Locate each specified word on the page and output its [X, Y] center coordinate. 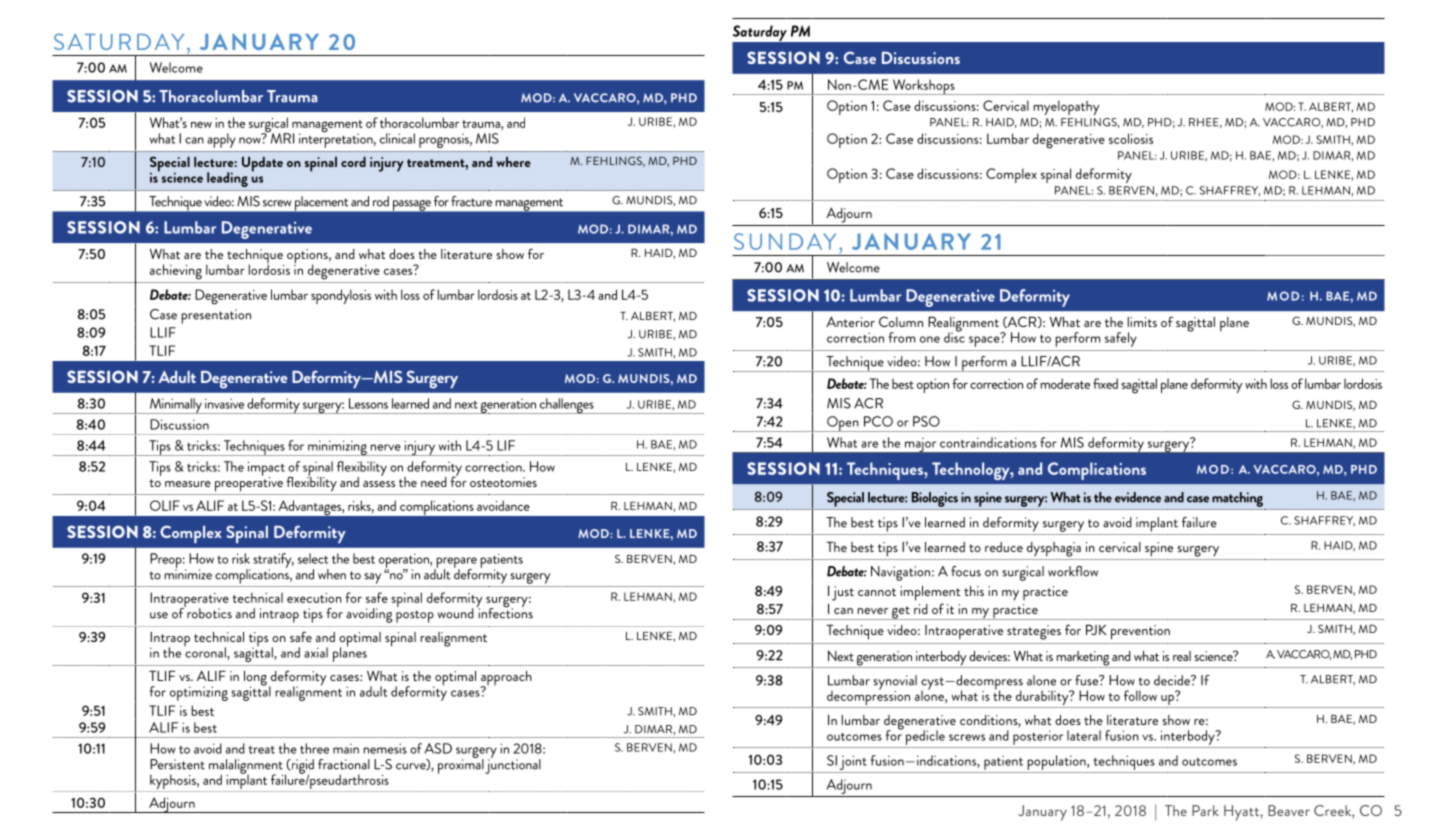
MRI [281, 137]
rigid [301, 767]
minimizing [337, 448]
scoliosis [1131, 138]
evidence [1138, 497]
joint [853, 762]
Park [1205, 810]
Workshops [923, 87]
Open [843, 424]
